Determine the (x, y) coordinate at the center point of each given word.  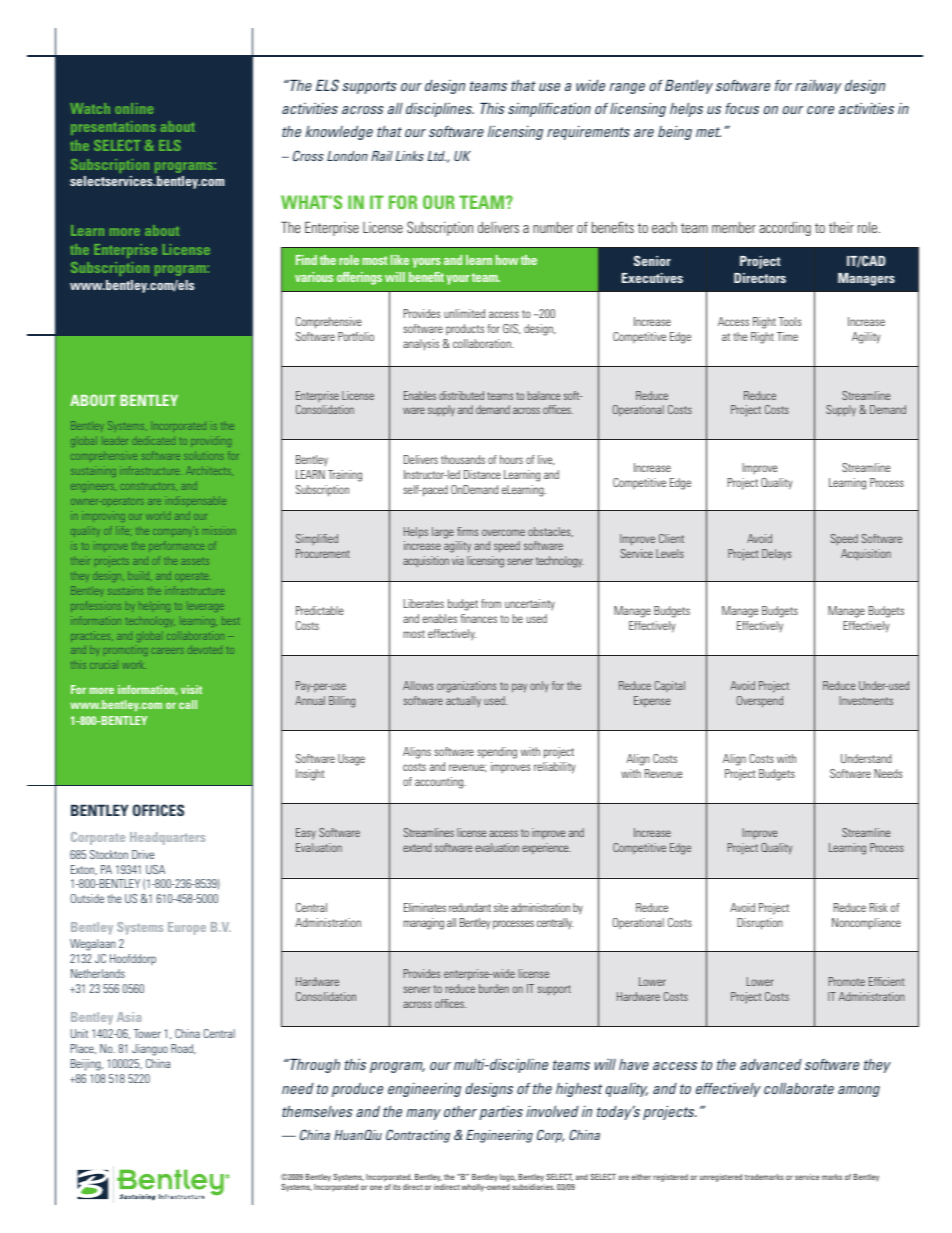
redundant (470, 907)
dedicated (153, 440)
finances (479, 618)
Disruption (760, 924)
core (820, 110)
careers (167, 651)
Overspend (760, 702)
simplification (549, 109)
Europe (187, 928)
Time (787, 336)
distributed (461, 395)
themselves (317, 1111)
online (134, 108)
